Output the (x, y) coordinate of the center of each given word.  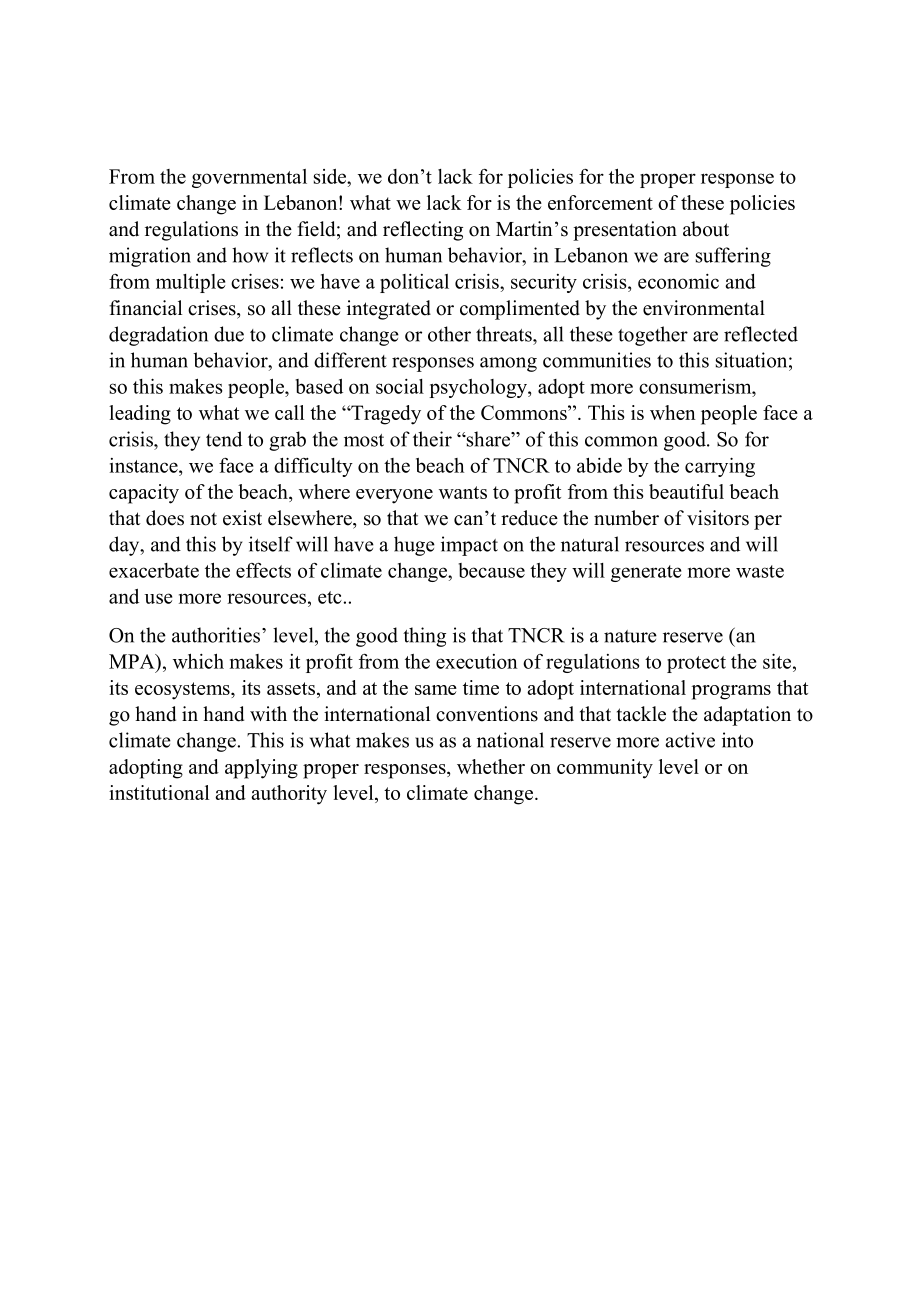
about (706, 229)
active (690, 740)
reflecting (423, 231)
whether (491, 766)
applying (261, 769)
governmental (249, 178)
